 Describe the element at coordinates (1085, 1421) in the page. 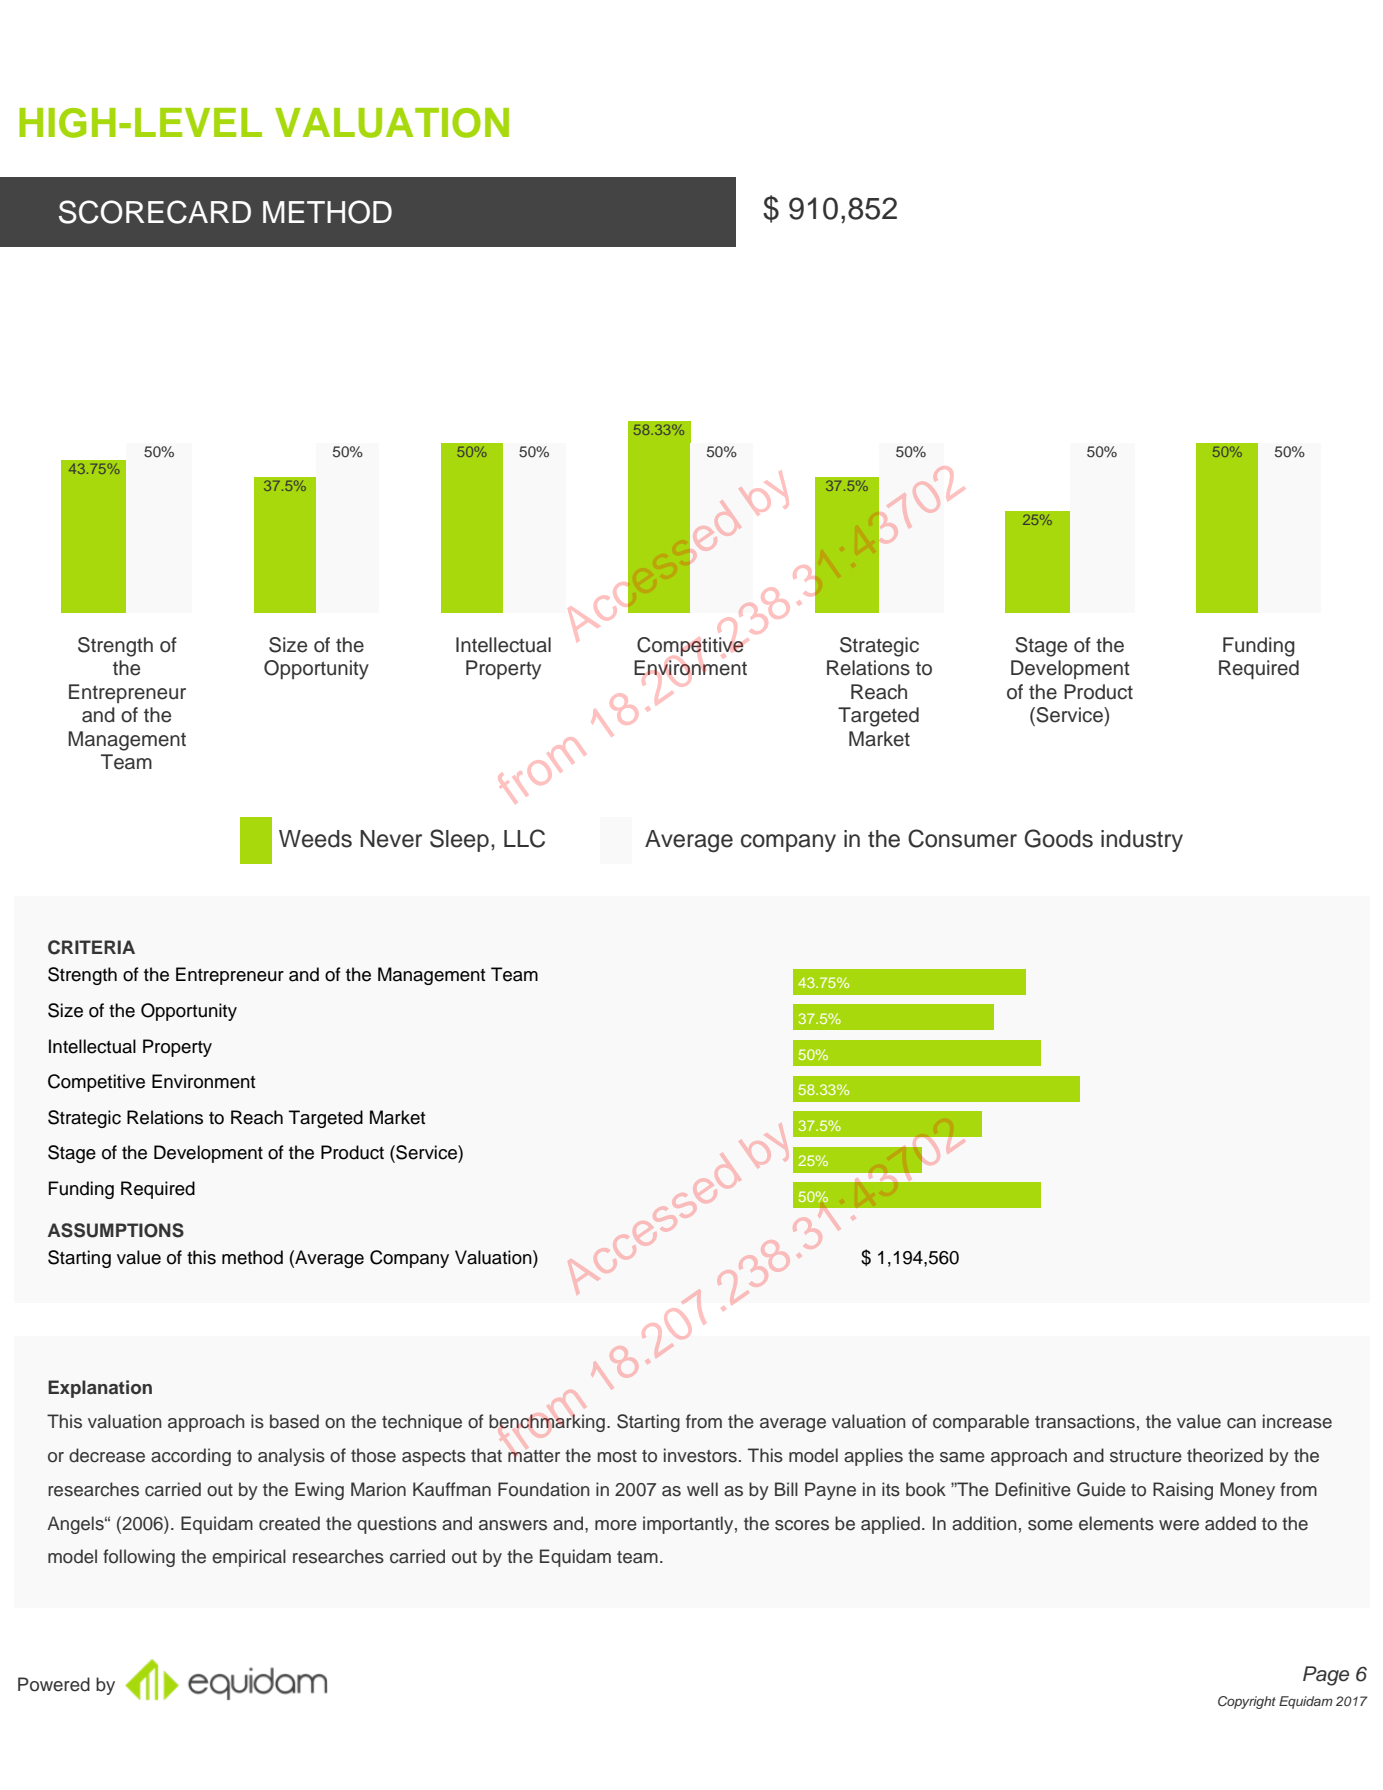

I see `transactions` at that location.
